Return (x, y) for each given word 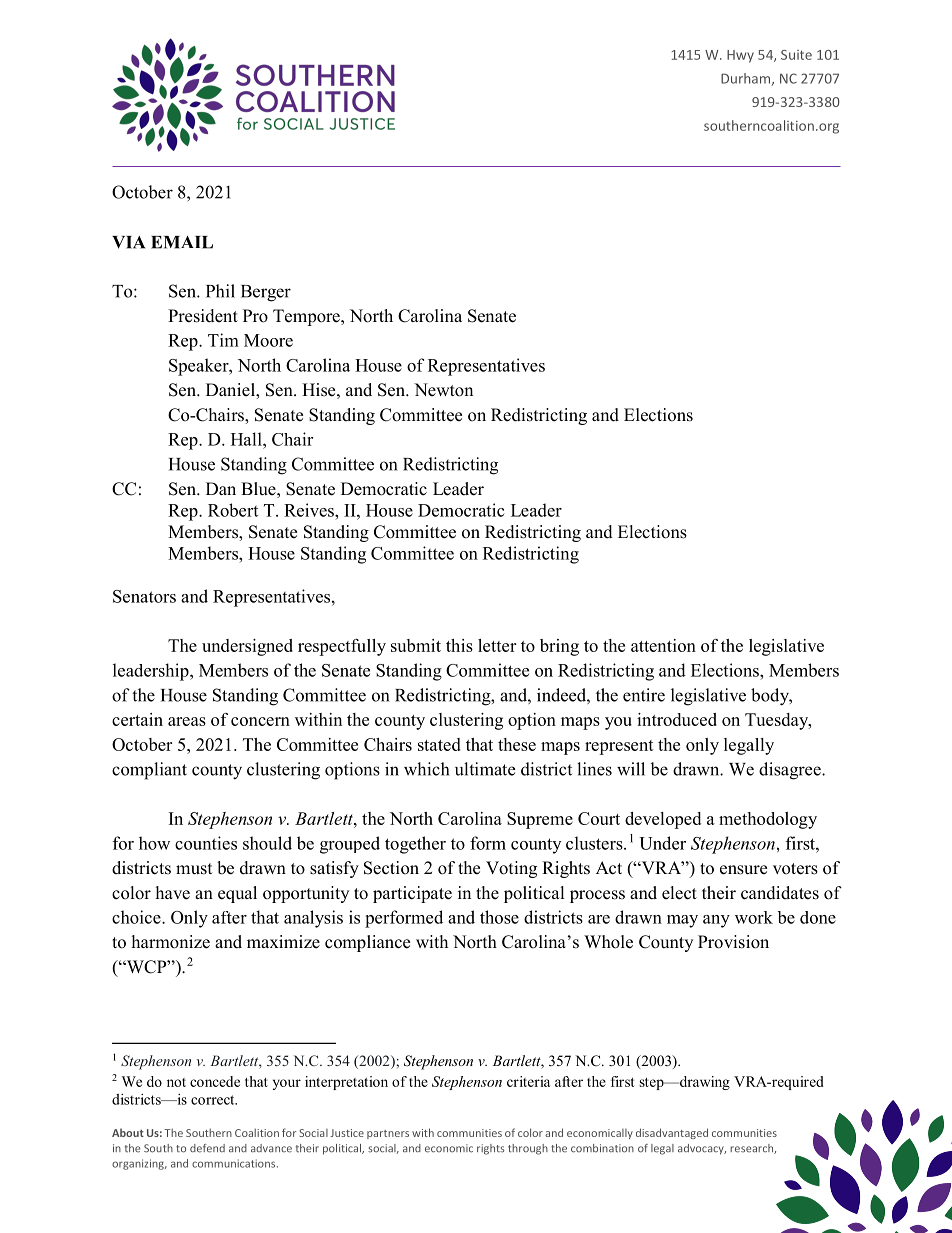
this (459, 645)
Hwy (740, 56)
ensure (743, 870)
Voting (511, 869)
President (203, 316)
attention (663, 645)
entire (644, 695)
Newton (443, 390)
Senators (144, 596)
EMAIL (182, 242)
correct (214, 1100)
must (194, 869)
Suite (796, 55)
